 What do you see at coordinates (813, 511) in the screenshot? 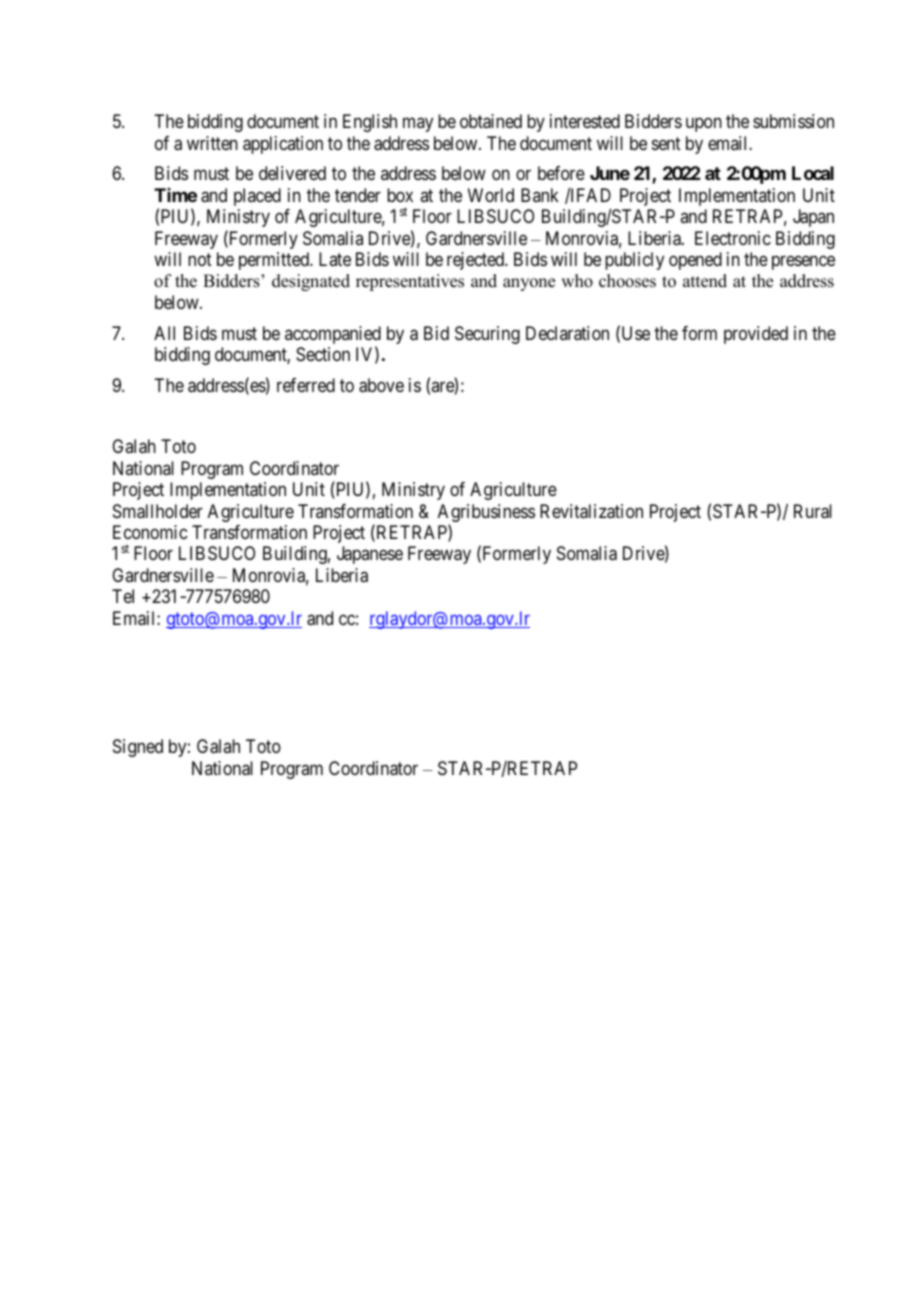
I see `Rural` at bounding box center [813, 511].
